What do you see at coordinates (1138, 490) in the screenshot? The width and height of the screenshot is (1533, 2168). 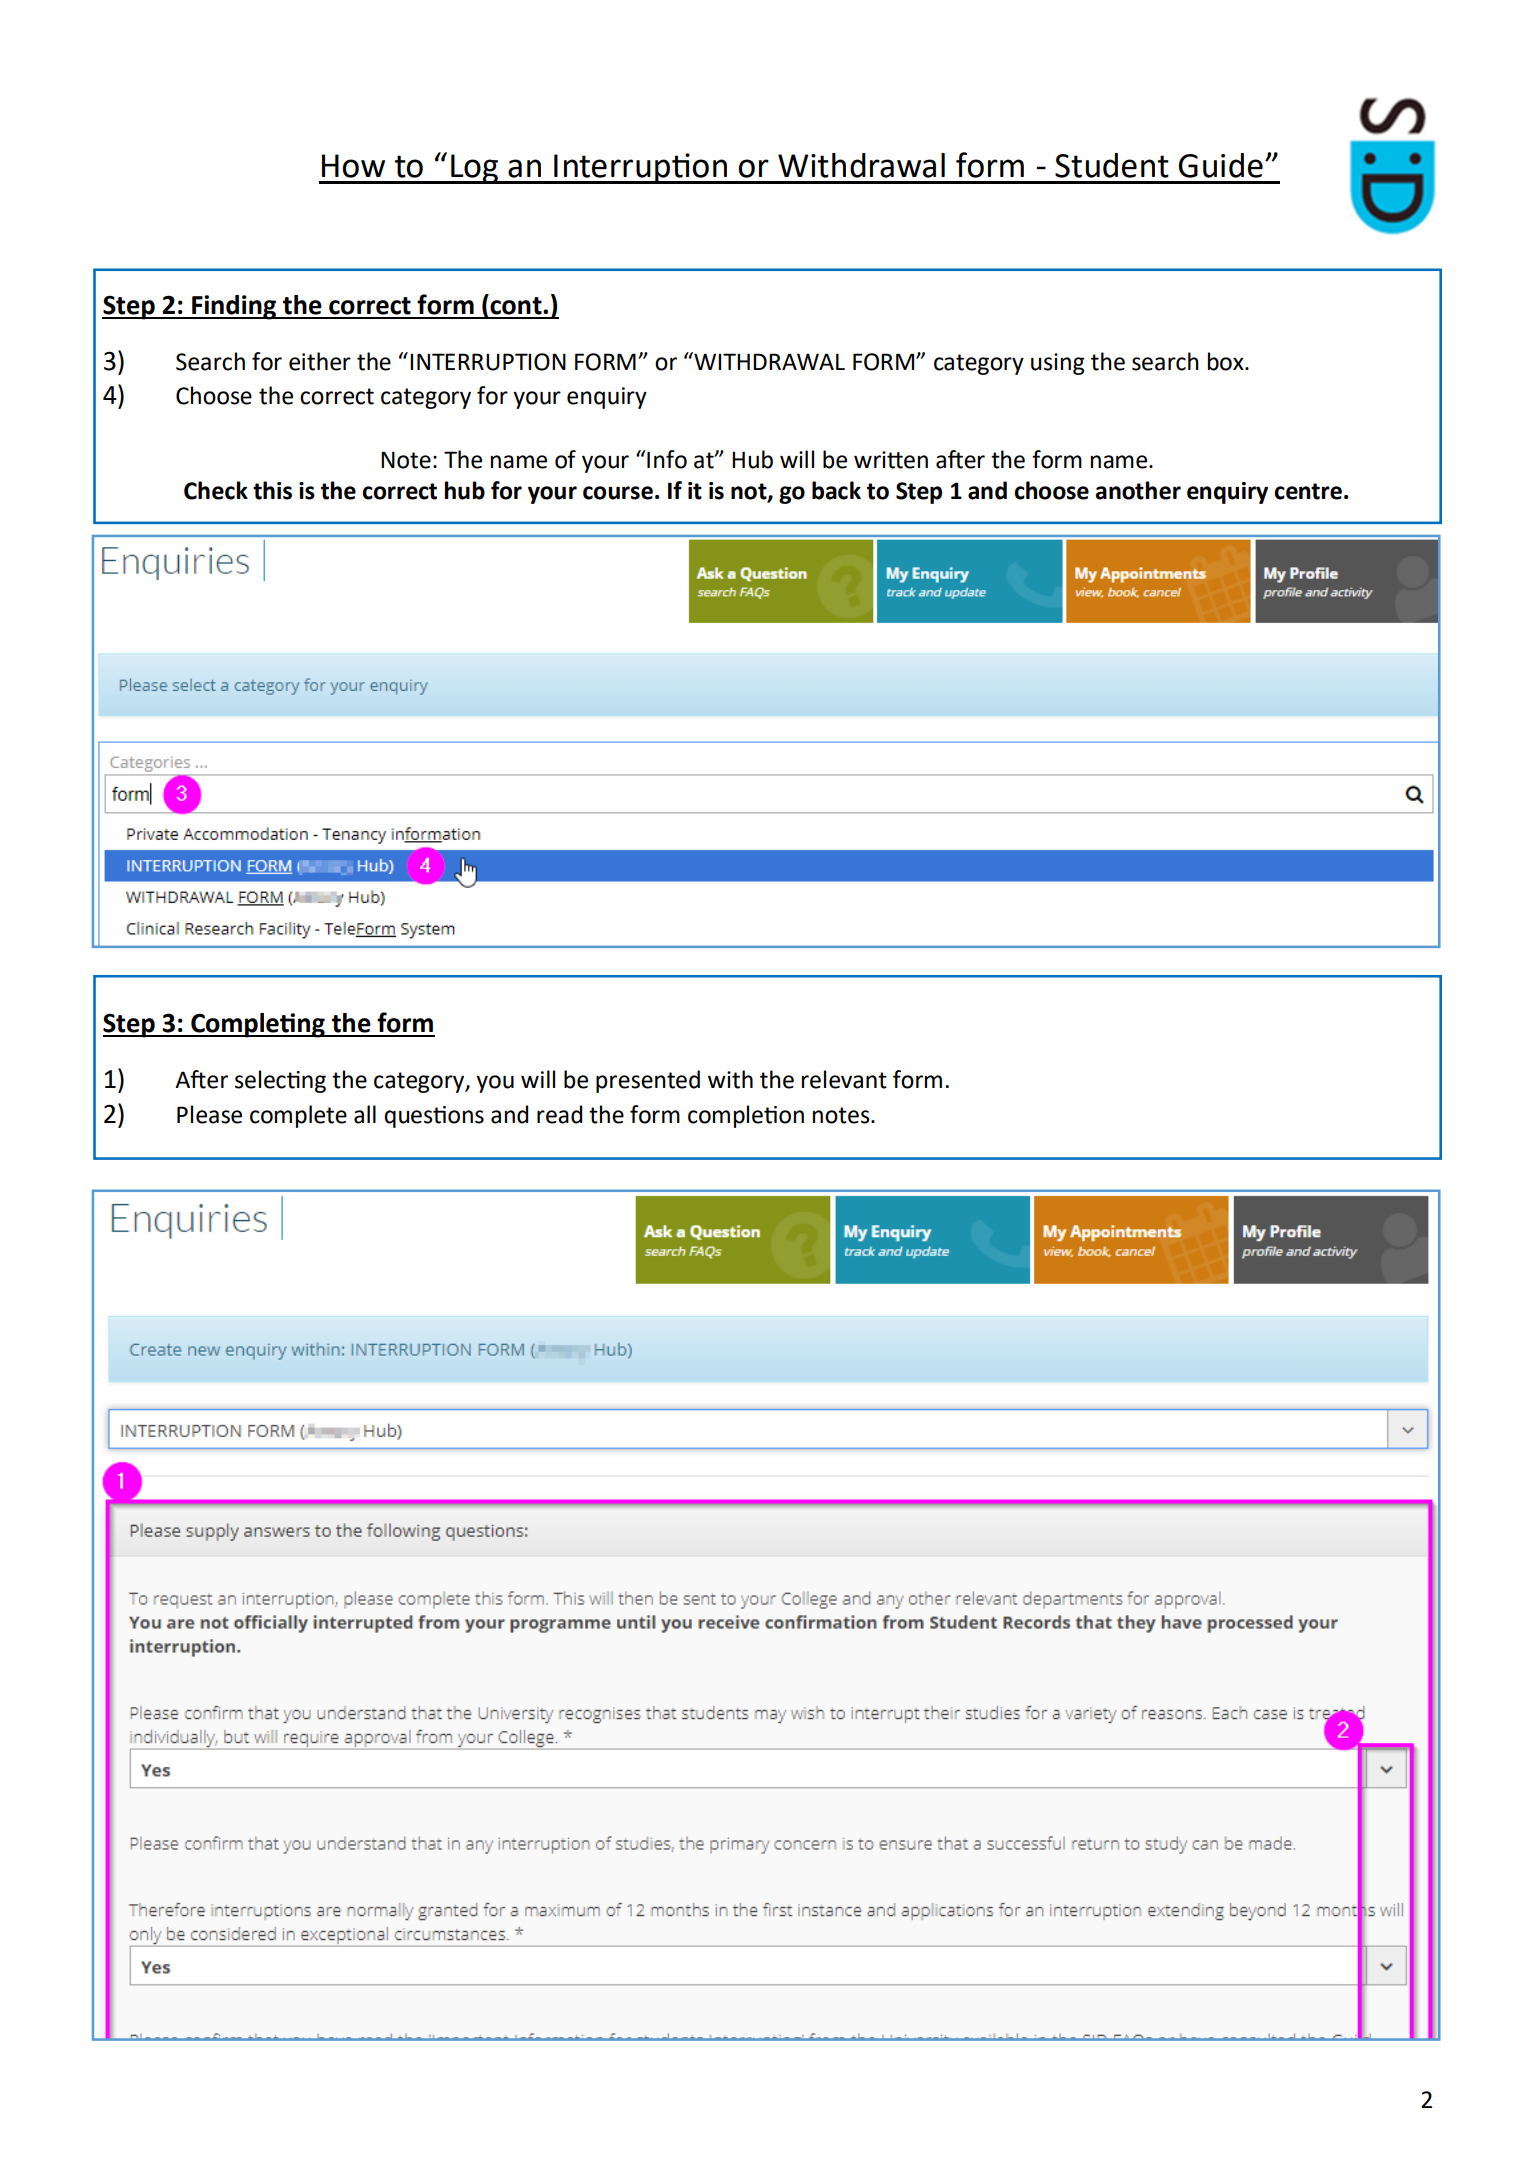 I see `another` at bounding box center [1138, 490].
